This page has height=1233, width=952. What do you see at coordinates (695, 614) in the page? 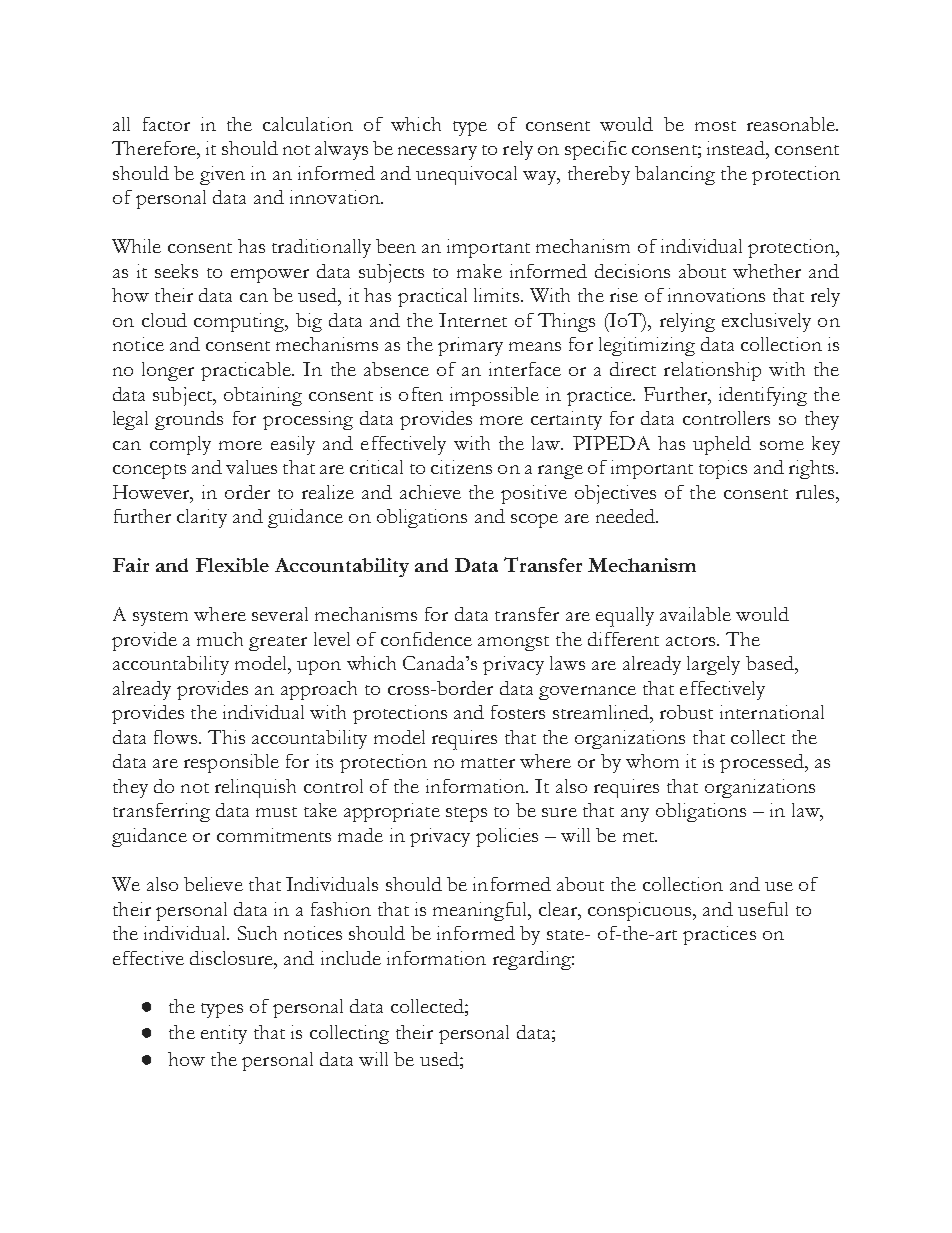
I see `available` at bounding box center [695, 614].
